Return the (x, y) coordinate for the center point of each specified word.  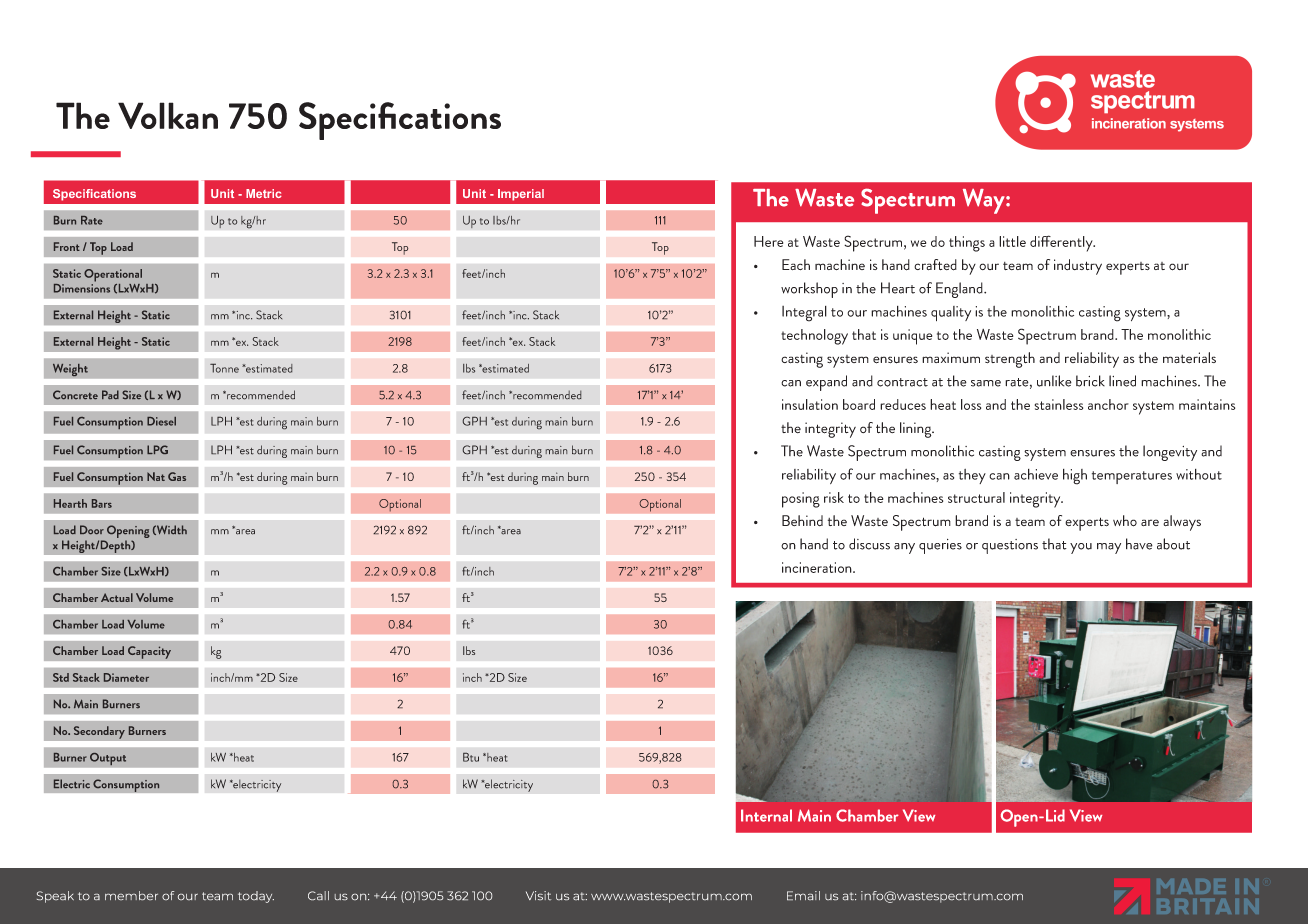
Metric (264, 193)
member (131, 895)
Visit (538, 895)
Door (92, 530)
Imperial (521, 195)
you (1081, 548)
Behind (802, 520)
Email (803, 895)
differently (1062, 243)
